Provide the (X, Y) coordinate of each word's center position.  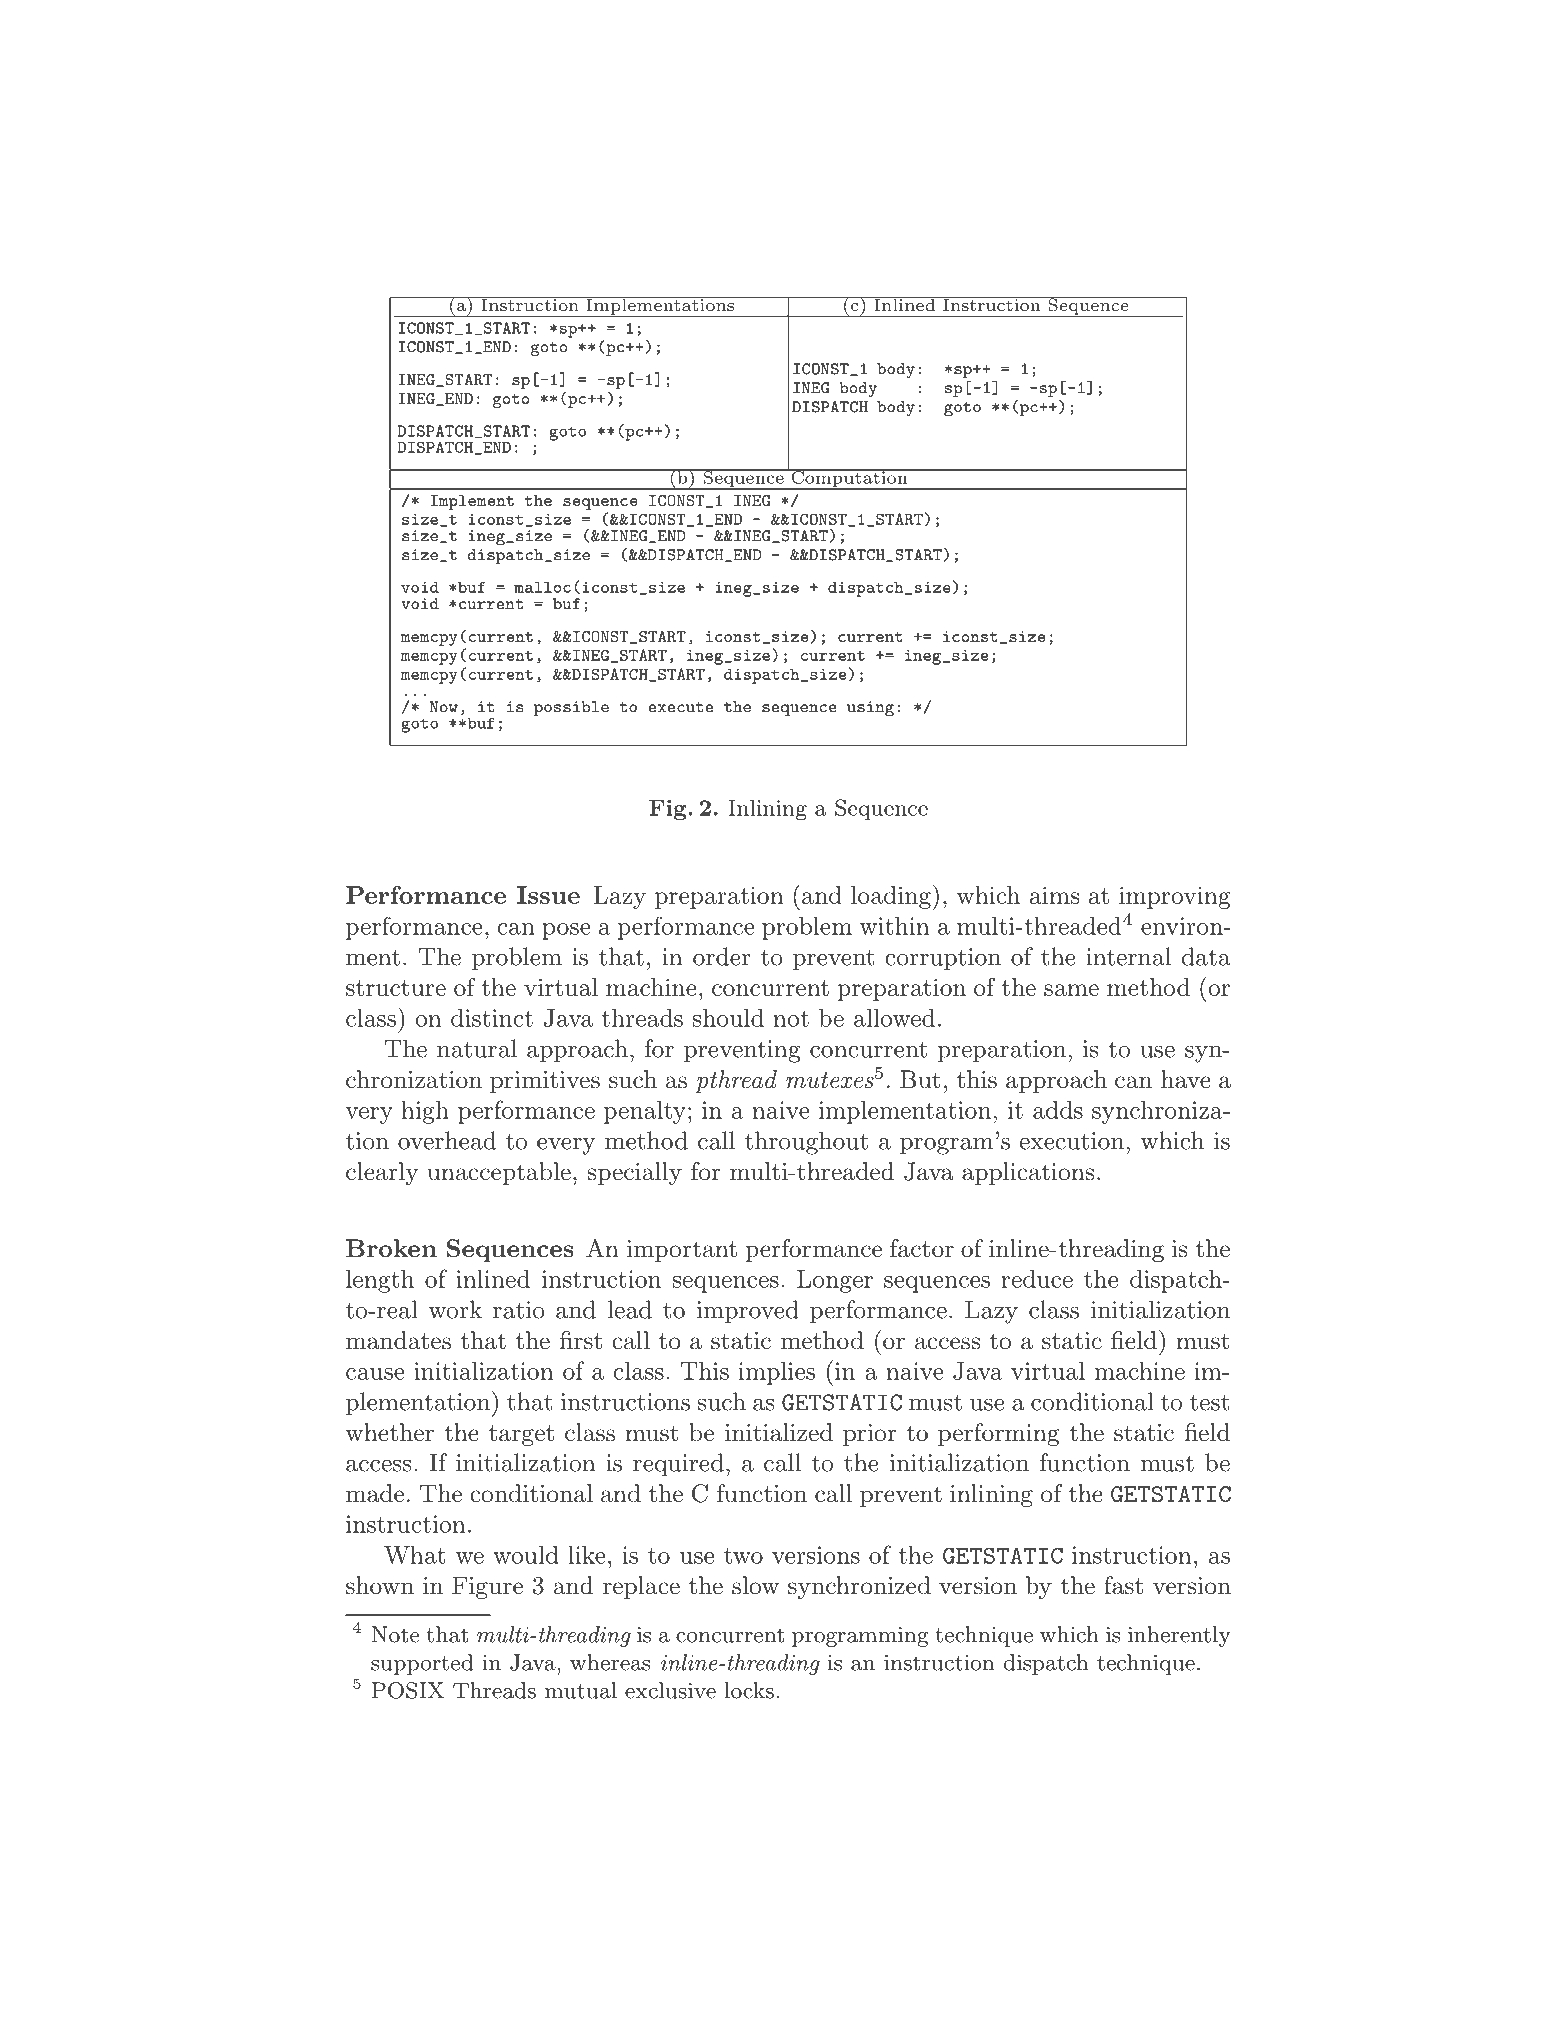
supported (422, 1664)
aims (1054, 895)
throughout (806, 1143)
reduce (1037, 1279)
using (870, 709)
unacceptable (499, 1173)
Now (444, 707)
